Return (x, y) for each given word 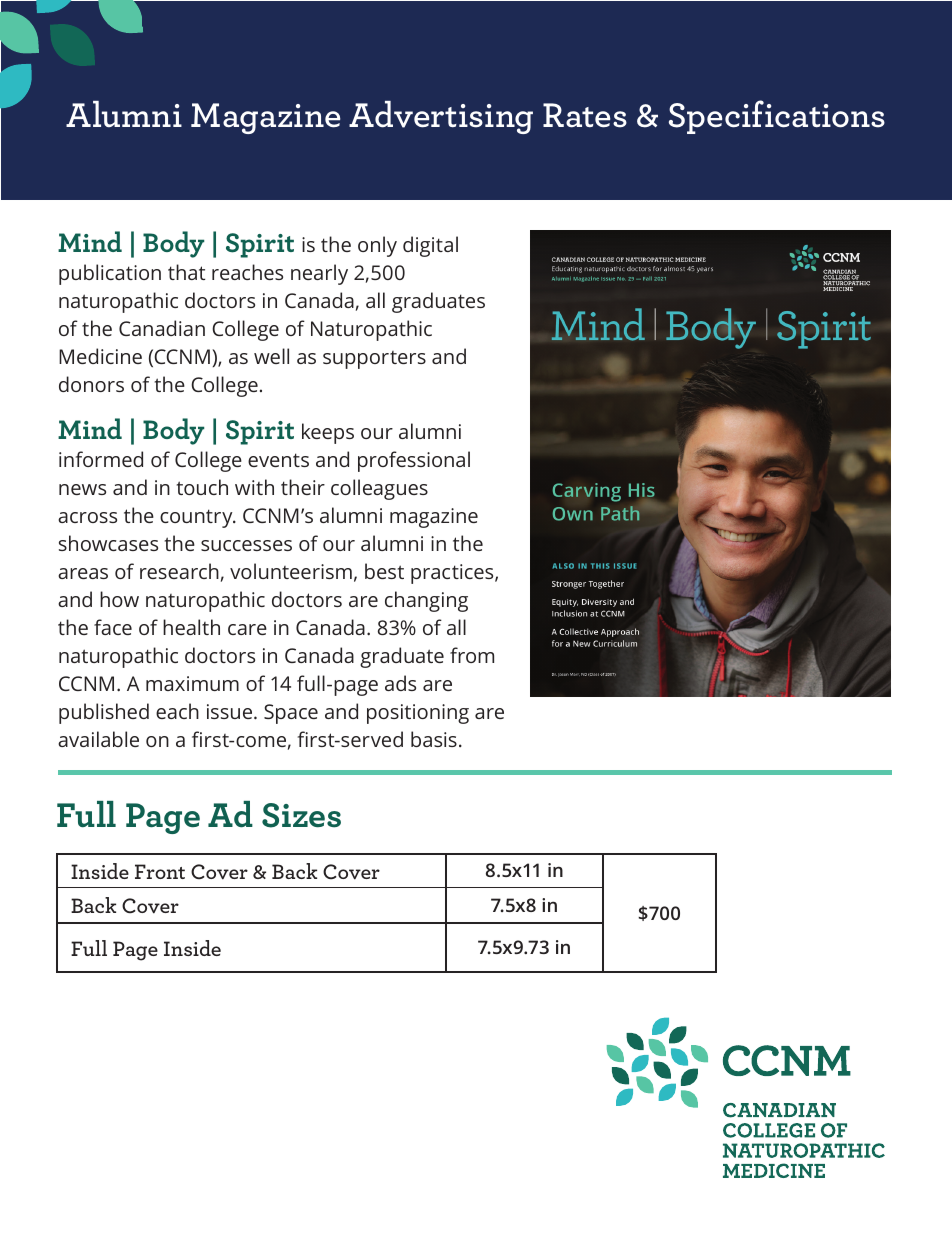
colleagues (379, 489)
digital (430, 246)
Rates (585, 115)
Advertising (441, 117)
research (179, 571)
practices (453, 574)
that (186, 272)
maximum (192, 683)
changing (426, 601)
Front (160, 871)
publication (110, 274)
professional (414, 461)
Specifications (777, 117)
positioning (418, 714)
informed (101, 459)
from (472, 655)
